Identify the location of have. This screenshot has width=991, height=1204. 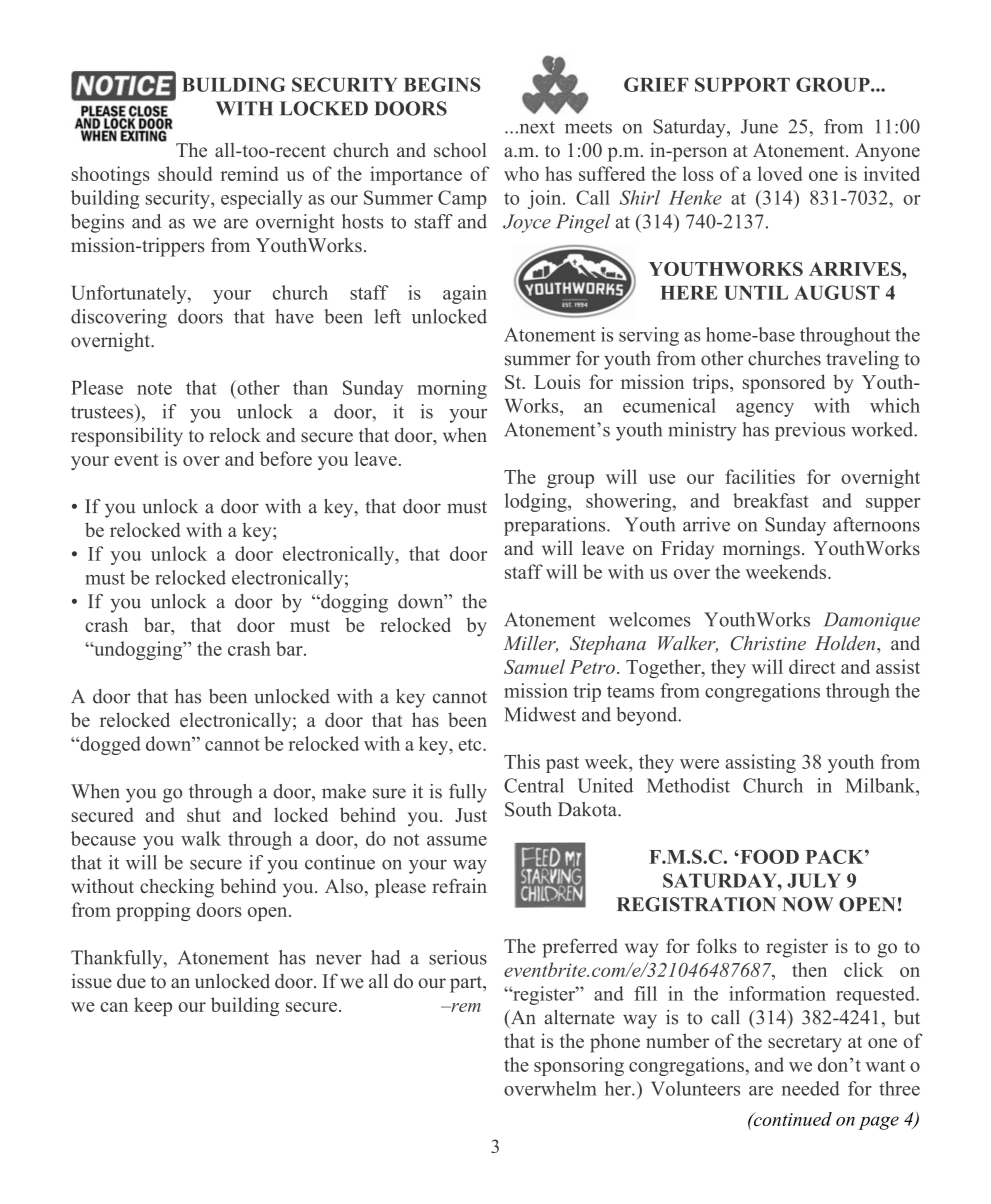
(294, 316).
